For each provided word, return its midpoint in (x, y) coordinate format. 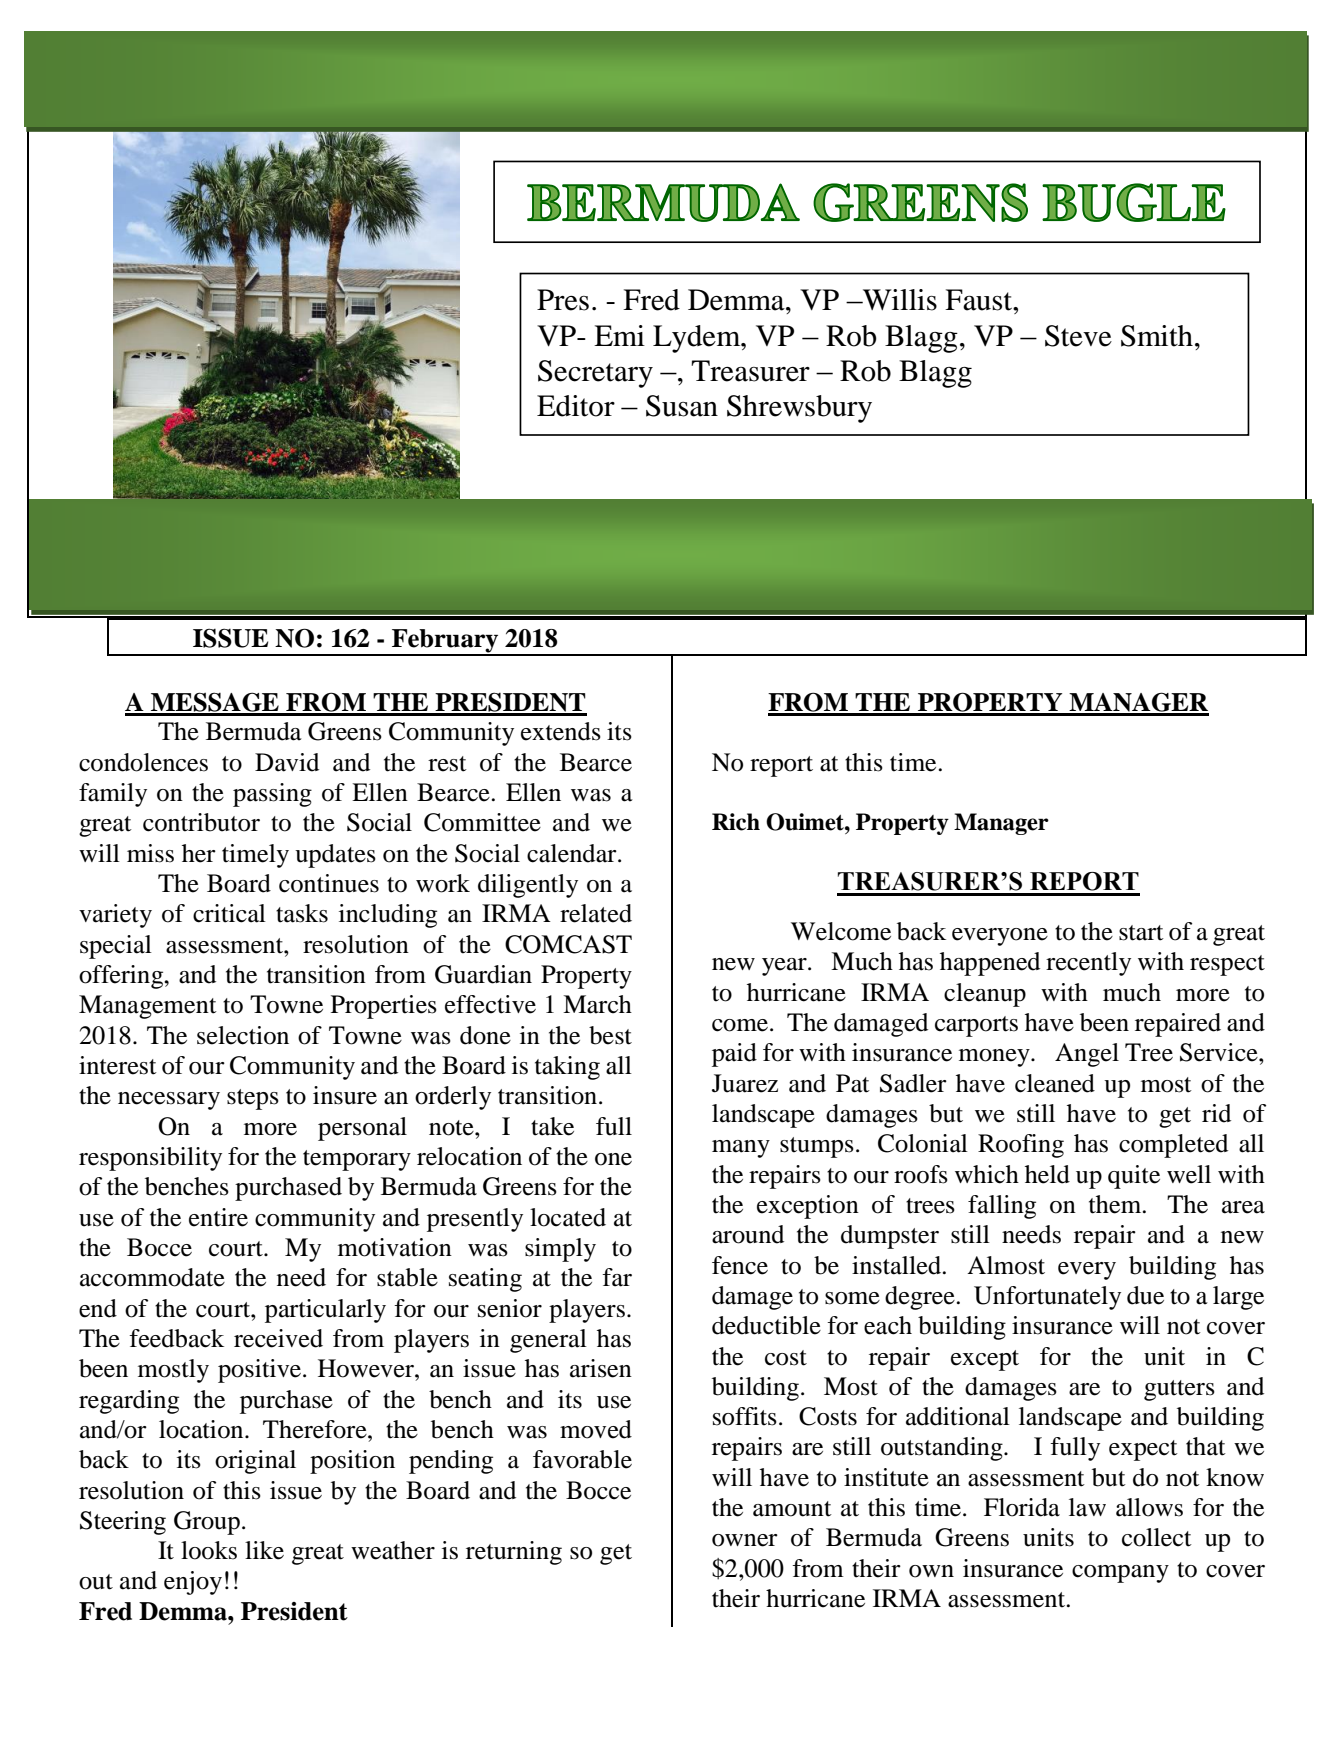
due (1145, 1295)
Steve (1078, 336)
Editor (576, 406)
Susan (682, 406)
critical (229, 913)
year (785, 967)
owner (745, 1540)
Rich (736, 822)
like (264, 1550)
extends (561, 731)
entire (218, 1217)
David (287, 762)
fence (740, 1265)
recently (1088, 964)
